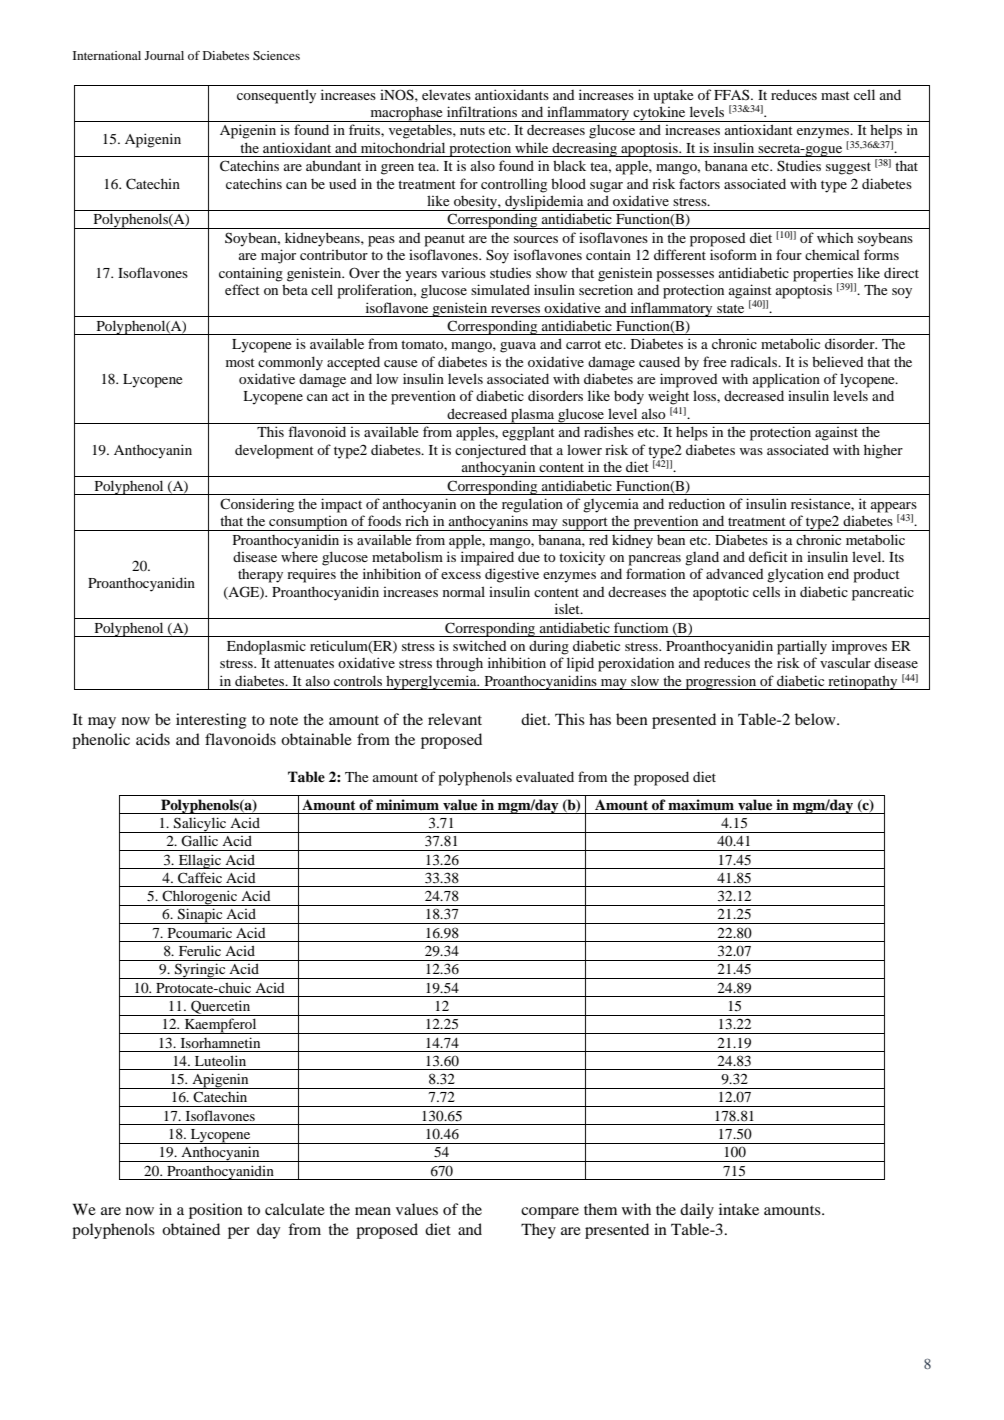 This image has width=1004, height=1420. I want to click on position, so click(216, 1211).
